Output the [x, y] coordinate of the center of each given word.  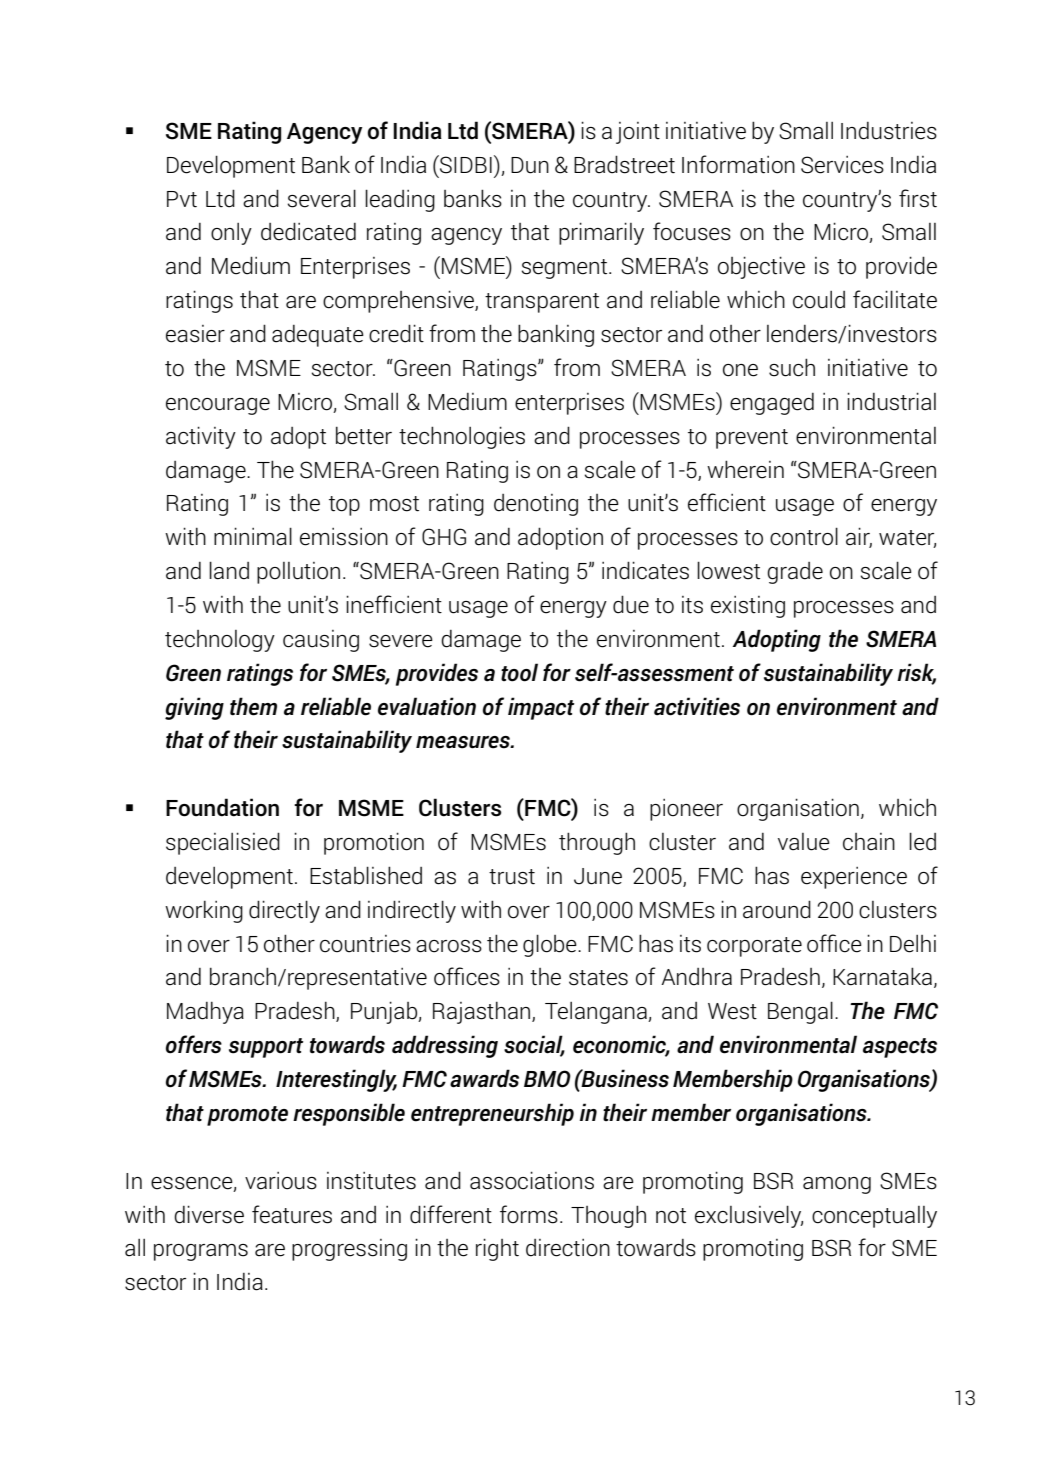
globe [551, 945]
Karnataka [882, 976]
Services [842, 165]
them [253, 706]
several [322, 198]
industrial [891, 401]
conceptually [874, 1217]
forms [529, 1214]
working [204, 911]
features [292, 1214]
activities [697, 706]
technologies [462, 437]
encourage [218, 406]
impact [541, 708]
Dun [530, 165]
